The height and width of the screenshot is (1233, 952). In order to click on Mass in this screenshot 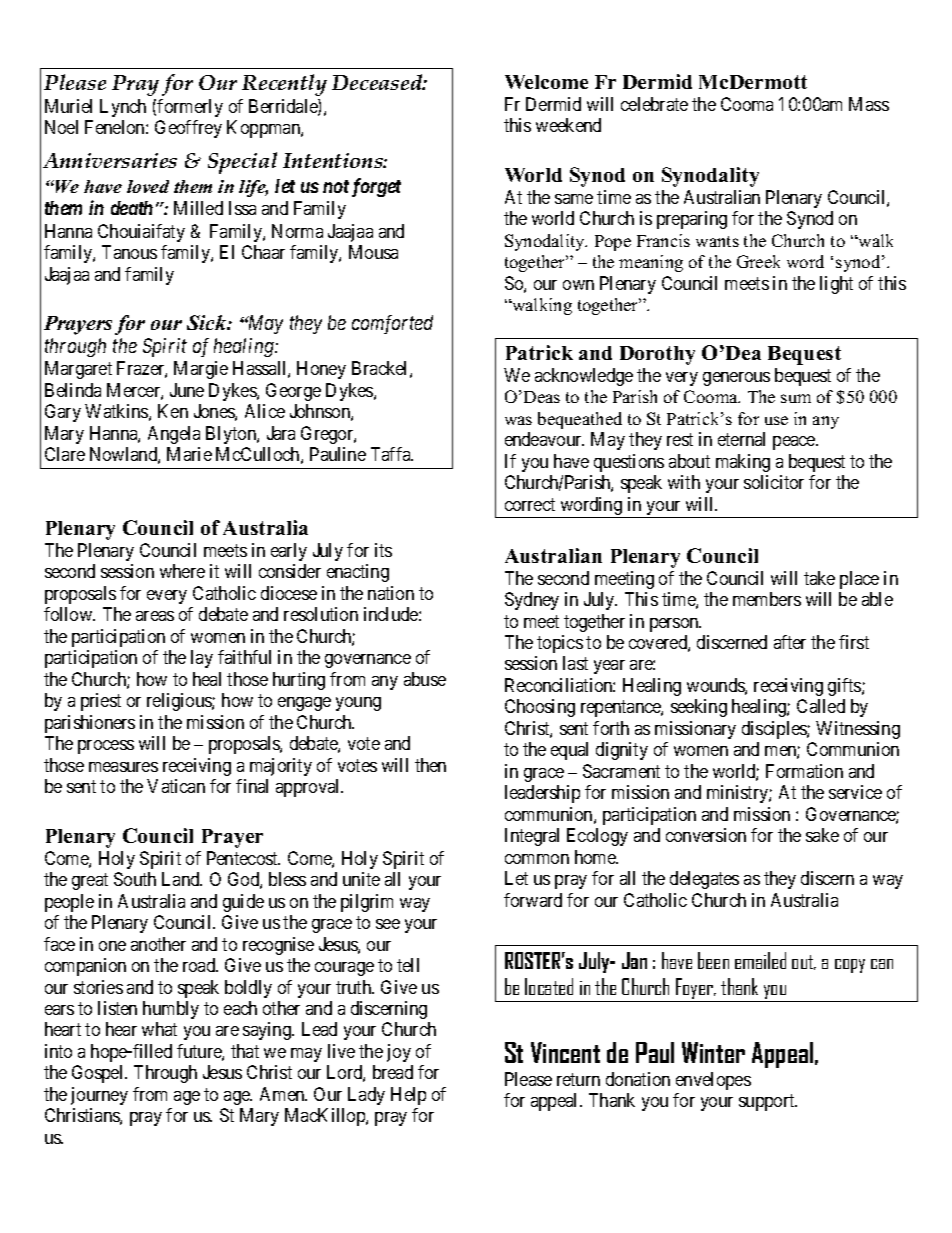, I will do `click(869, 104)`.
